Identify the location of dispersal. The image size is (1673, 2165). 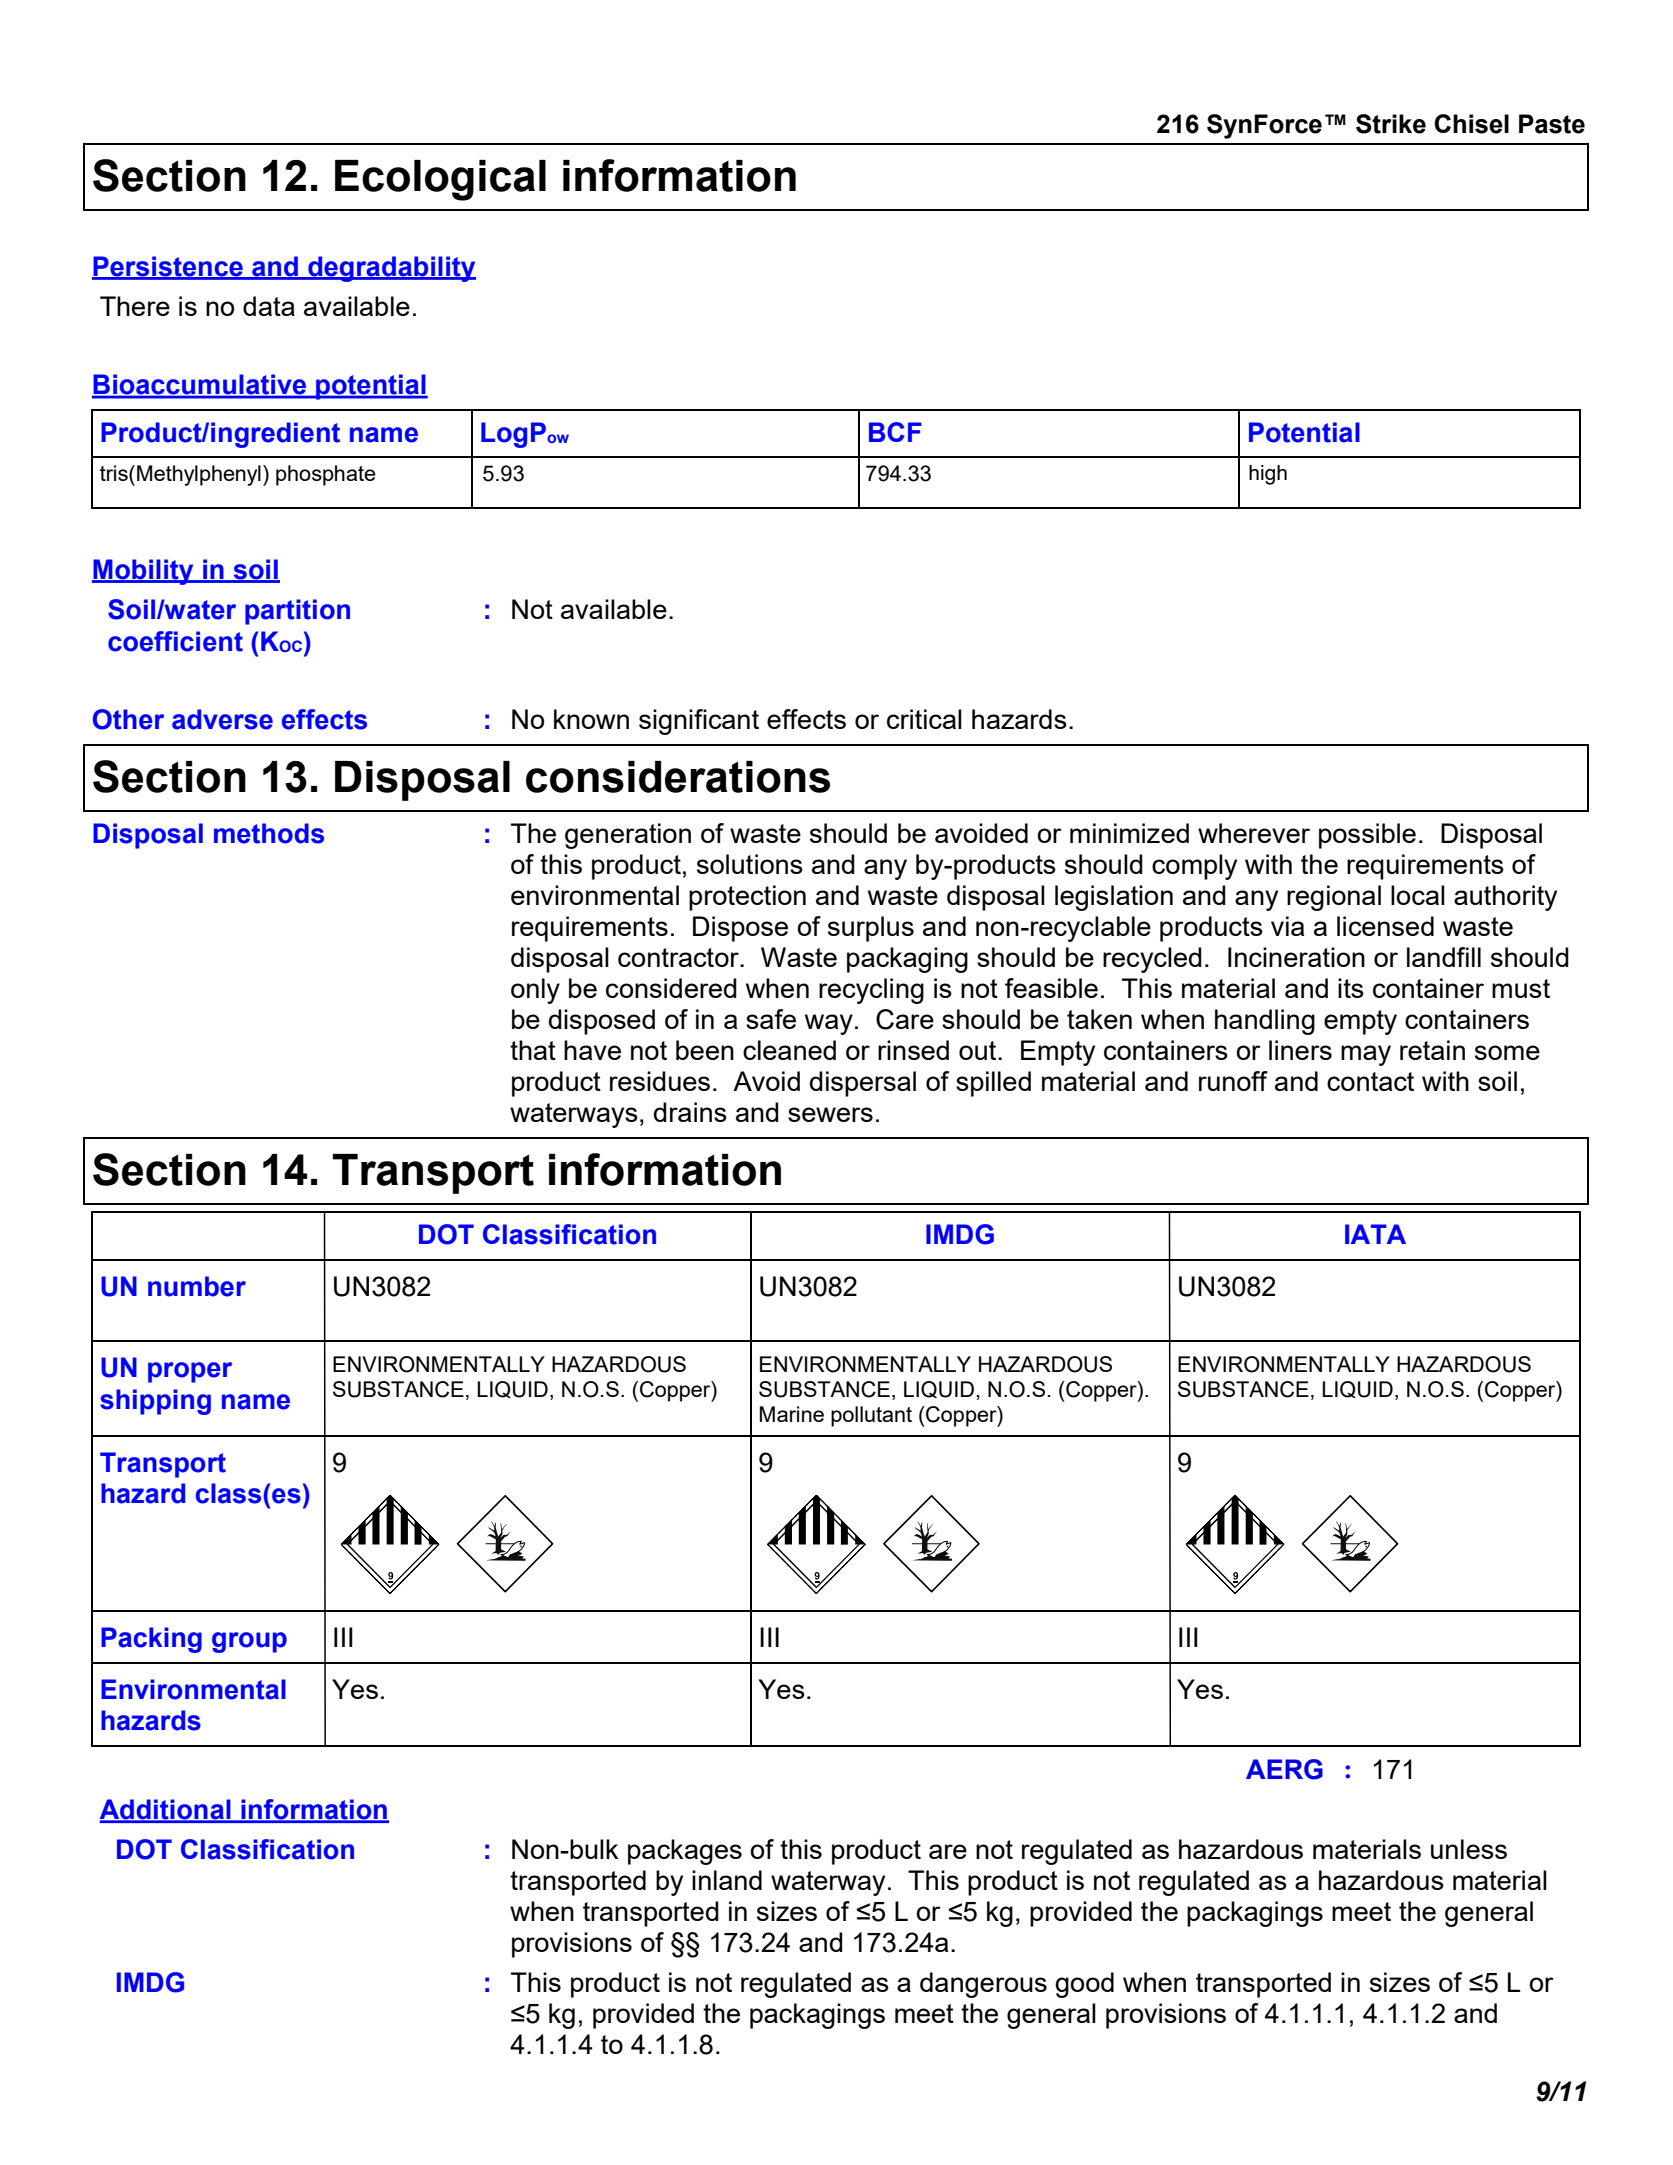
(863, 1084).
